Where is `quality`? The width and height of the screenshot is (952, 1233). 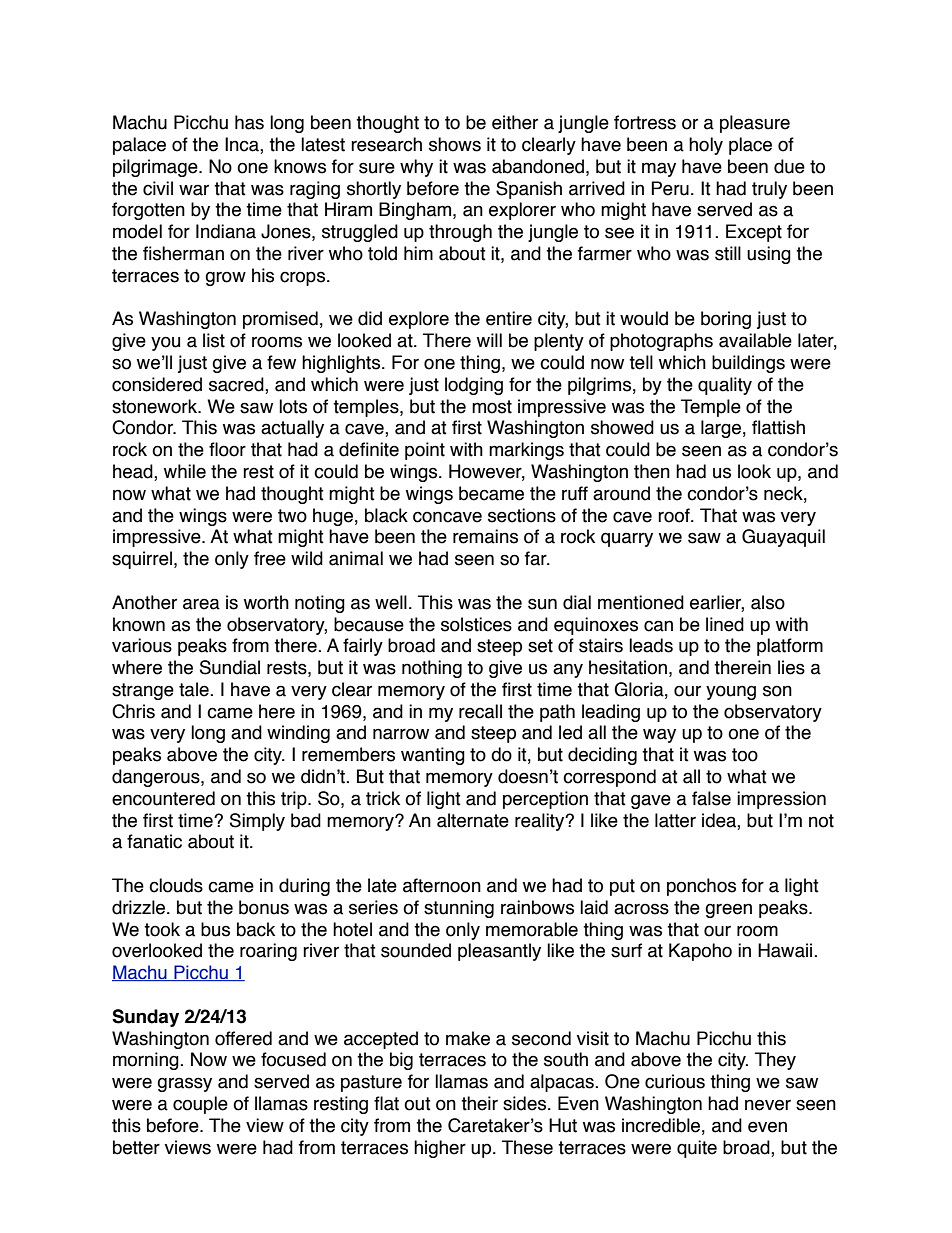
quality is located at coordinates (725, 386).
